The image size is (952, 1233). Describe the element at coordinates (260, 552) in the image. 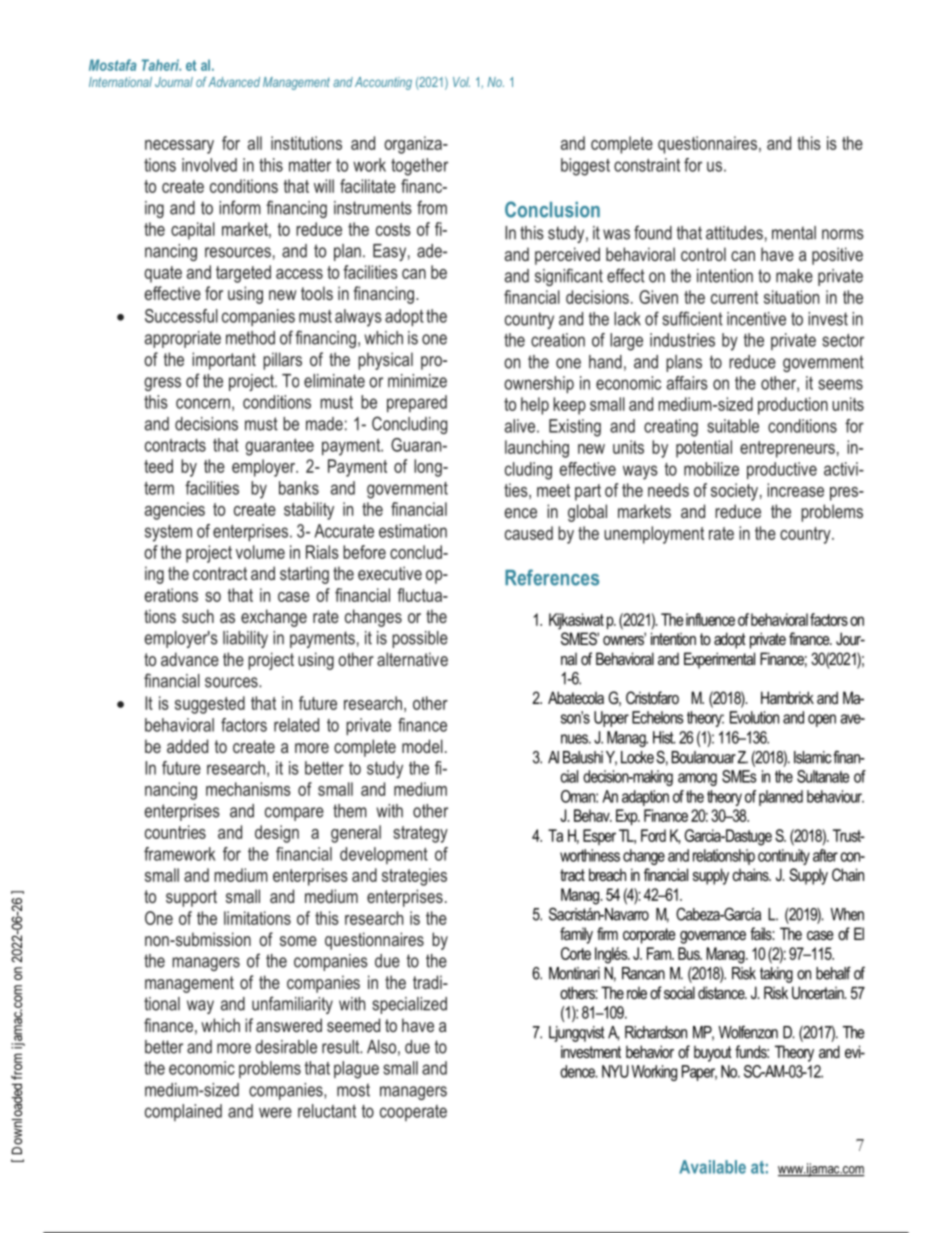

I see `volume` at that location.
